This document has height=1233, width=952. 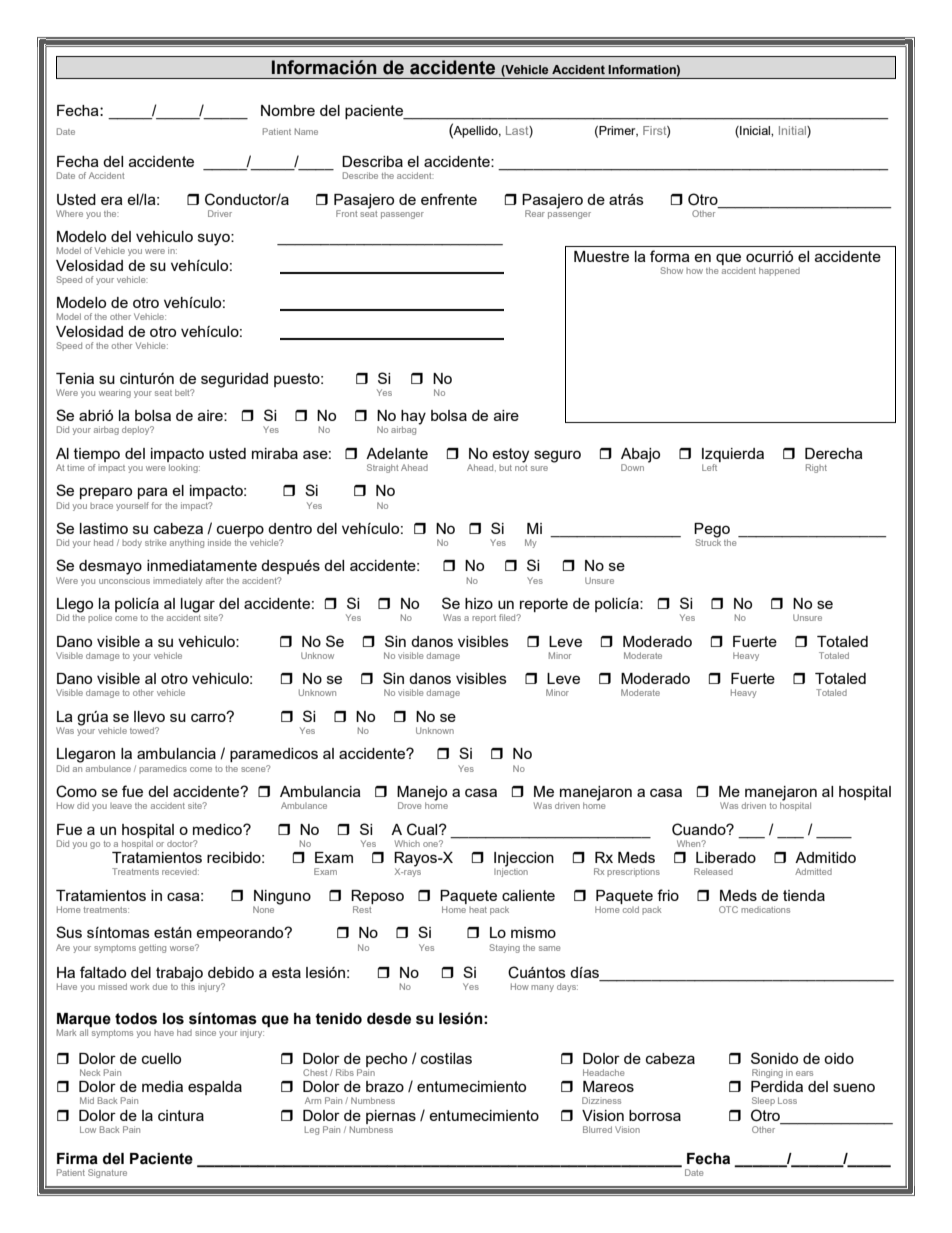 I want to click on Initial, so click(x=793, y=130).
